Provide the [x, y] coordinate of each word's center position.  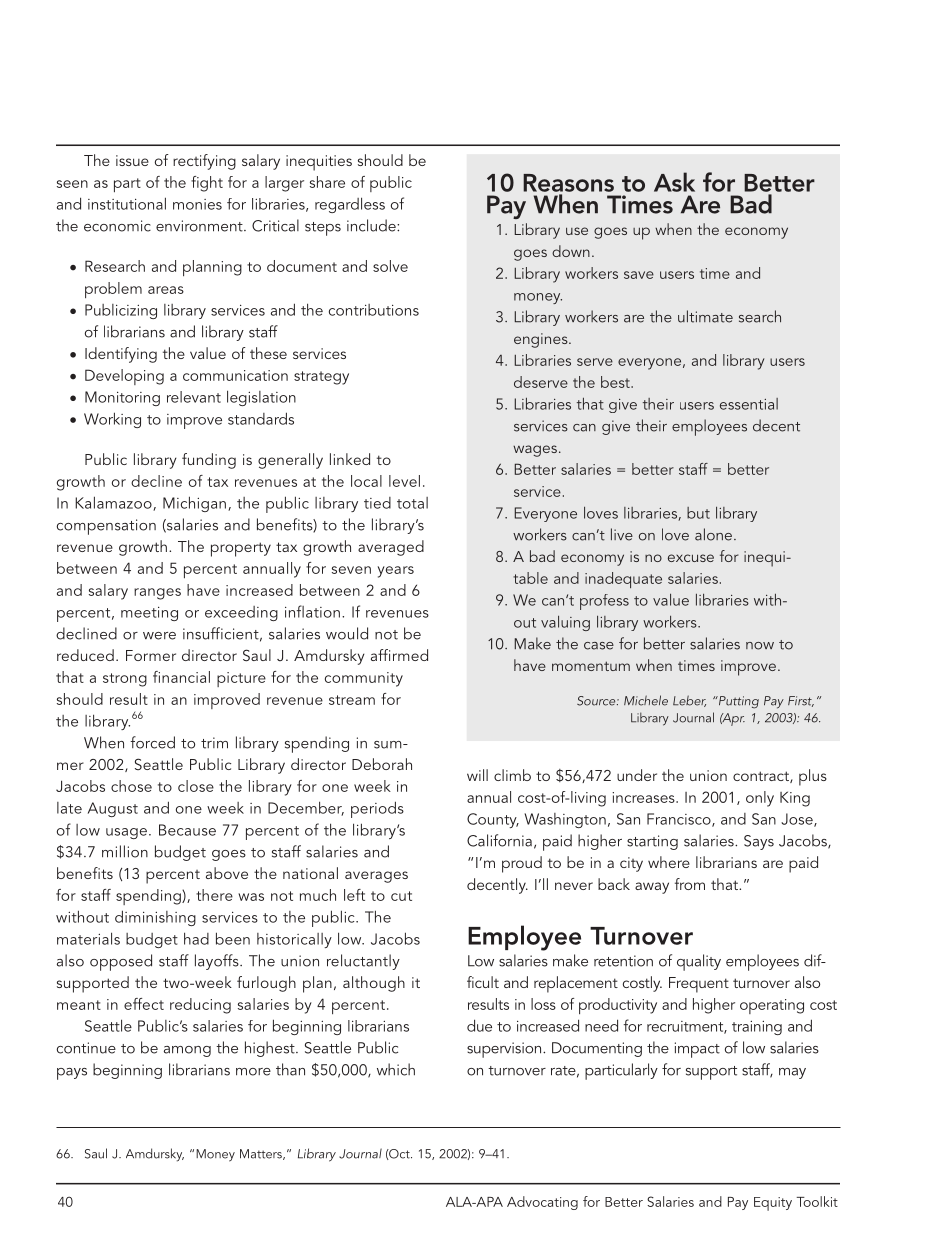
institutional [127, 203]
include [372, 225]
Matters [262, 1154]
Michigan [194, 504]
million [125, 851]
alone [713, 534]
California [499, 840]
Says [759, 842]
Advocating [542, 1203]
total [412, 503]
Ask [674, 182]
